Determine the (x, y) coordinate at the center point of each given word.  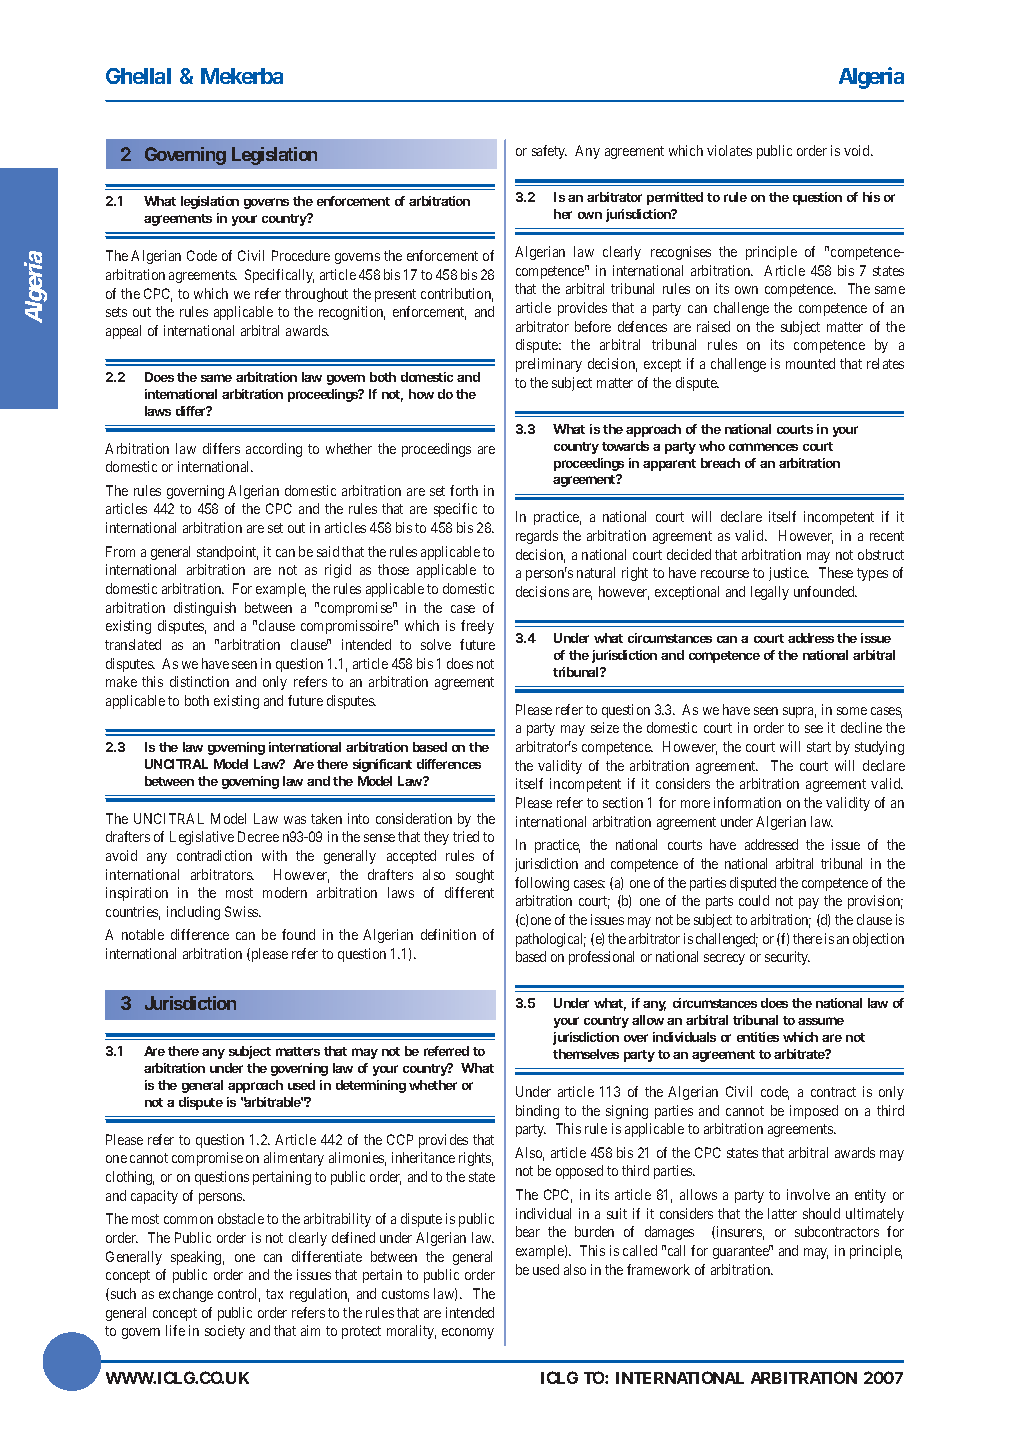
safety (549, 152)
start (819, 747)
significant (382, 765)
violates (729, 150)
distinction (199, 681)
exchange (186, 1295)
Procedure (301, 255)
